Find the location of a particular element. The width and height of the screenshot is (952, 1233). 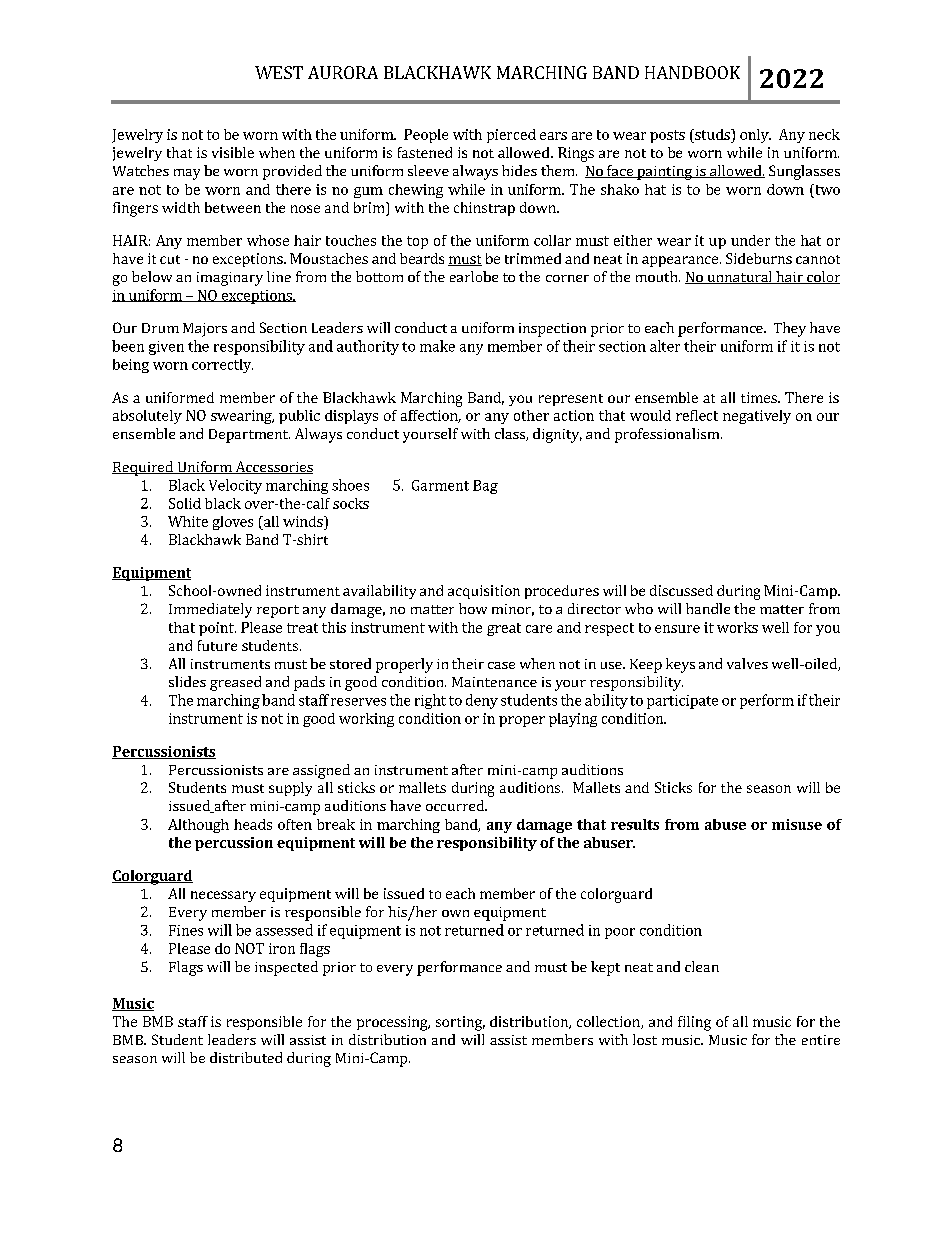

participate is located at coordinates (682, 702).
